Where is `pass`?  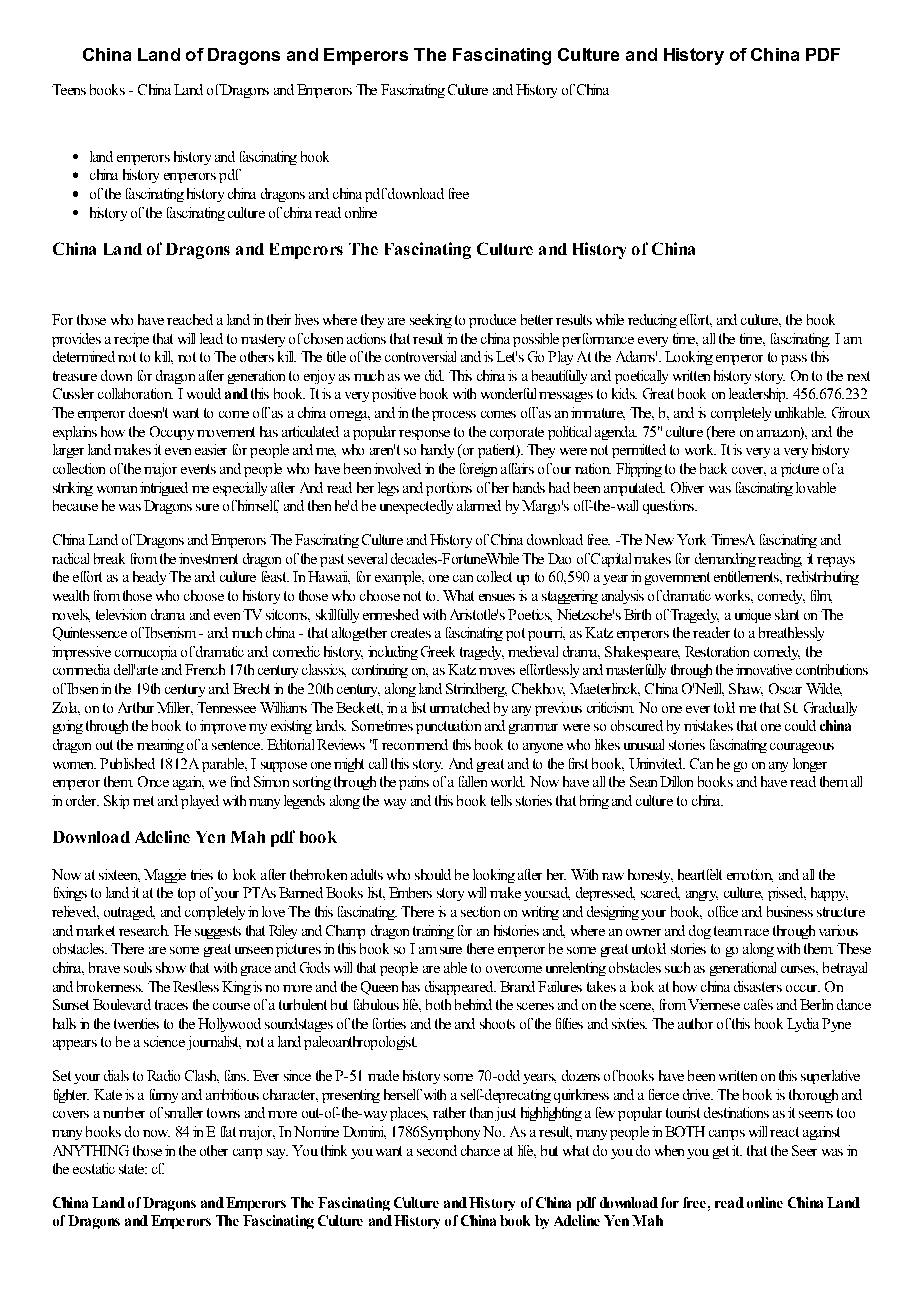
pass is located at coordinates (794, 360).
